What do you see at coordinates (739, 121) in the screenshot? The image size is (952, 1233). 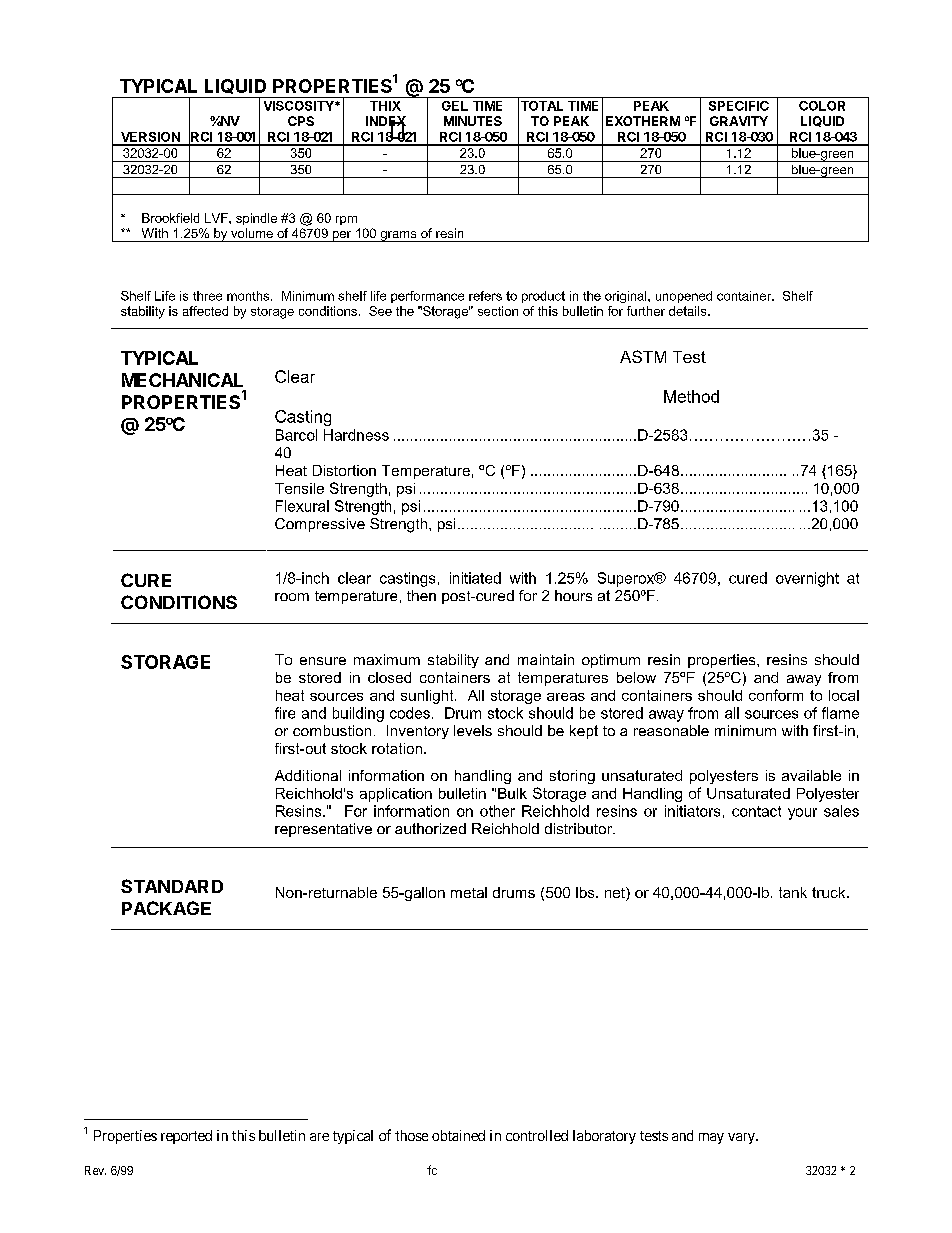 I see `GRAVITY` at bounding box center [739, 121].
